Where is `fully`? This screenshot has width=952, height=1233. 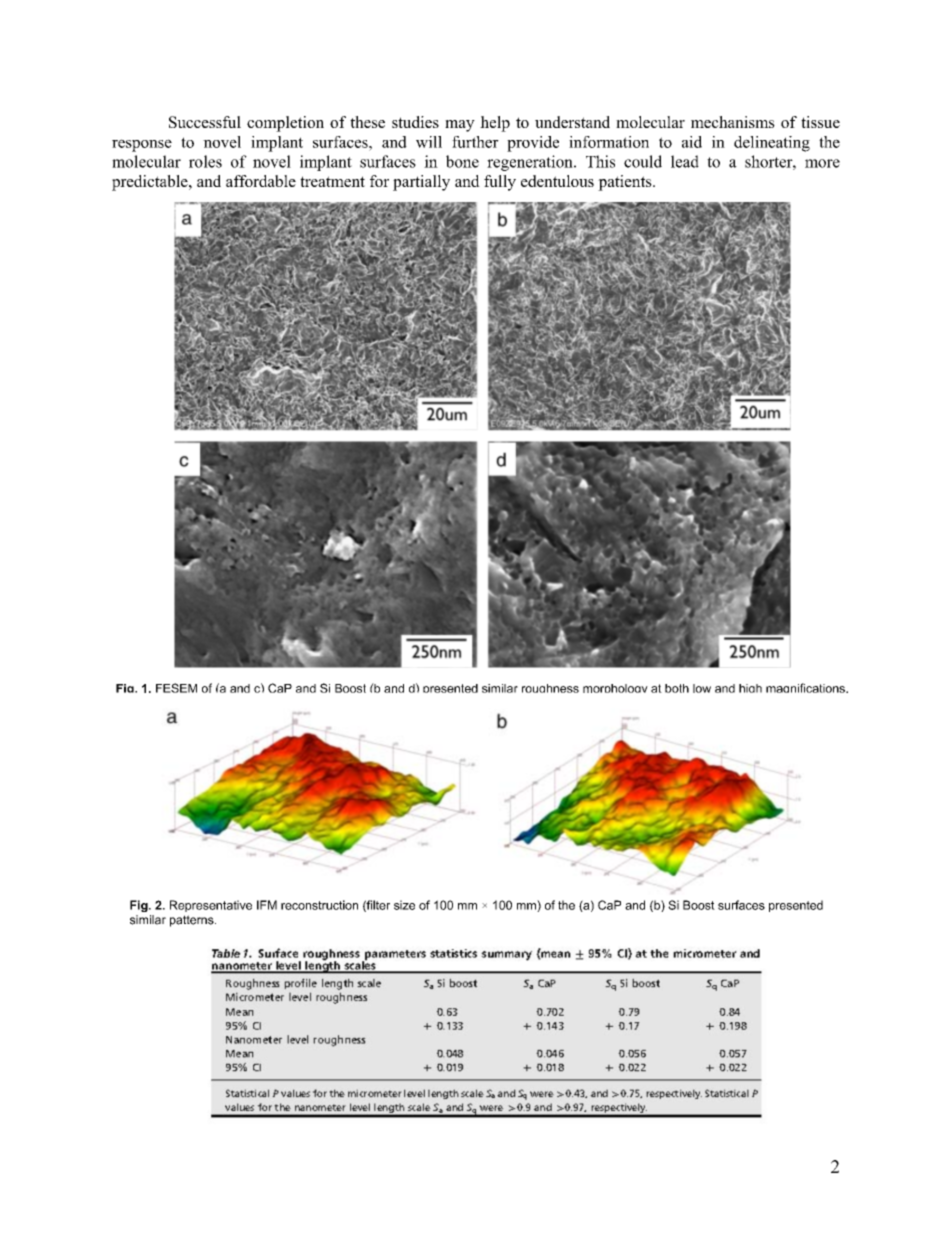 fully is located at coordinates (500, 183).
